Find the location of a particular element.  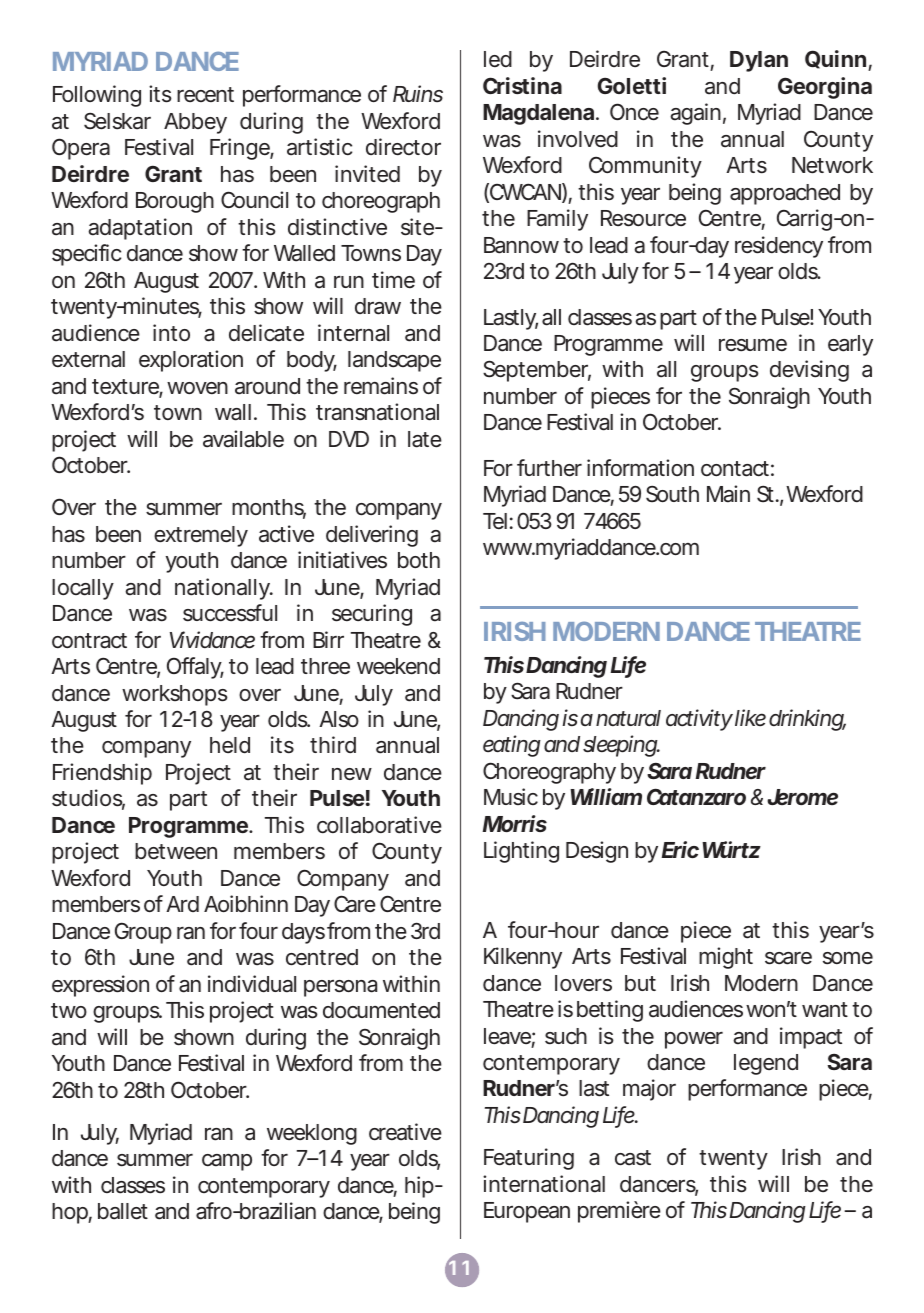

like is located at coordinates (750, 717).
